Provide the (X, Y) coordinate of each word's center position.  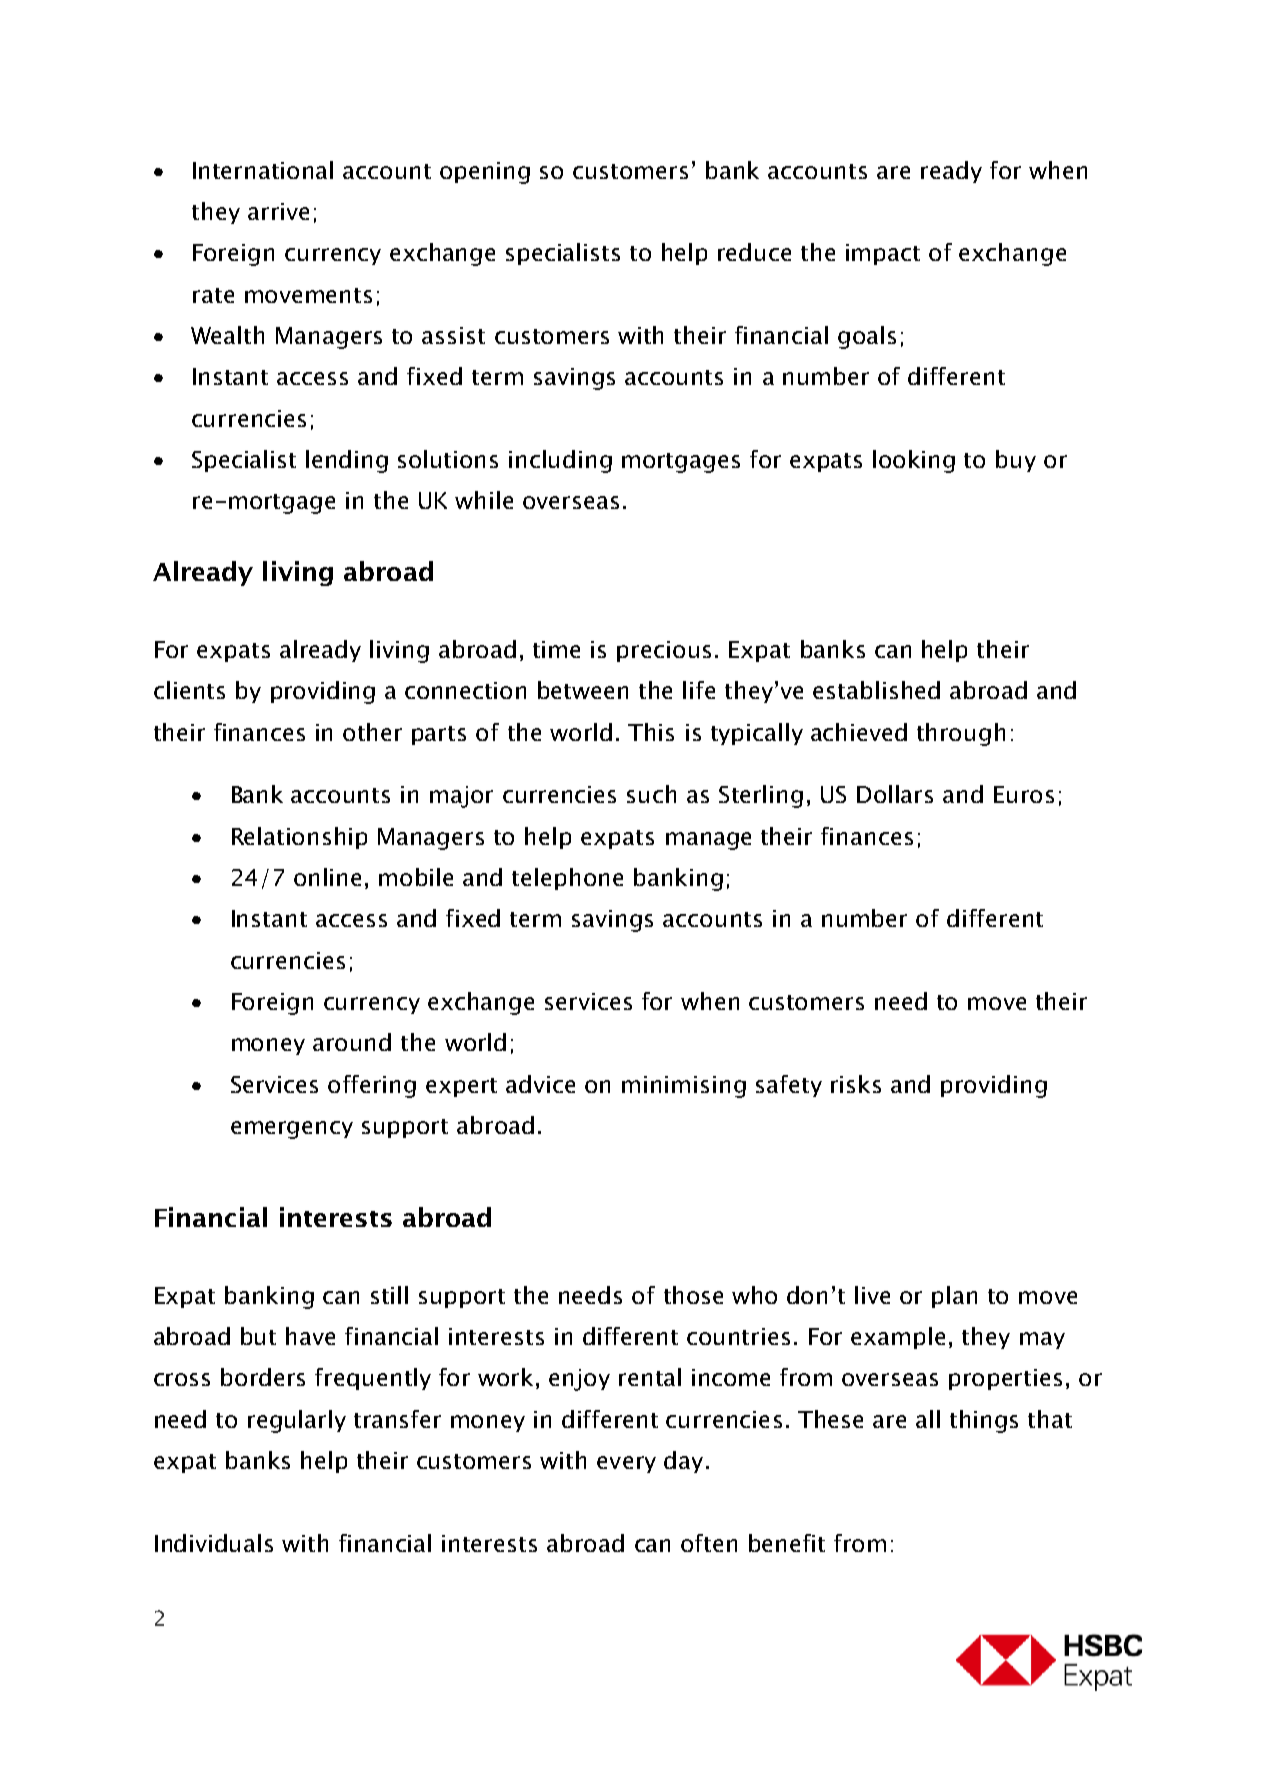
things (984, 1421)
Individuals (214, 1543)
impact (883, 254)
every (626, 1464)
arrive (278, 211)
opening (485, 173)
